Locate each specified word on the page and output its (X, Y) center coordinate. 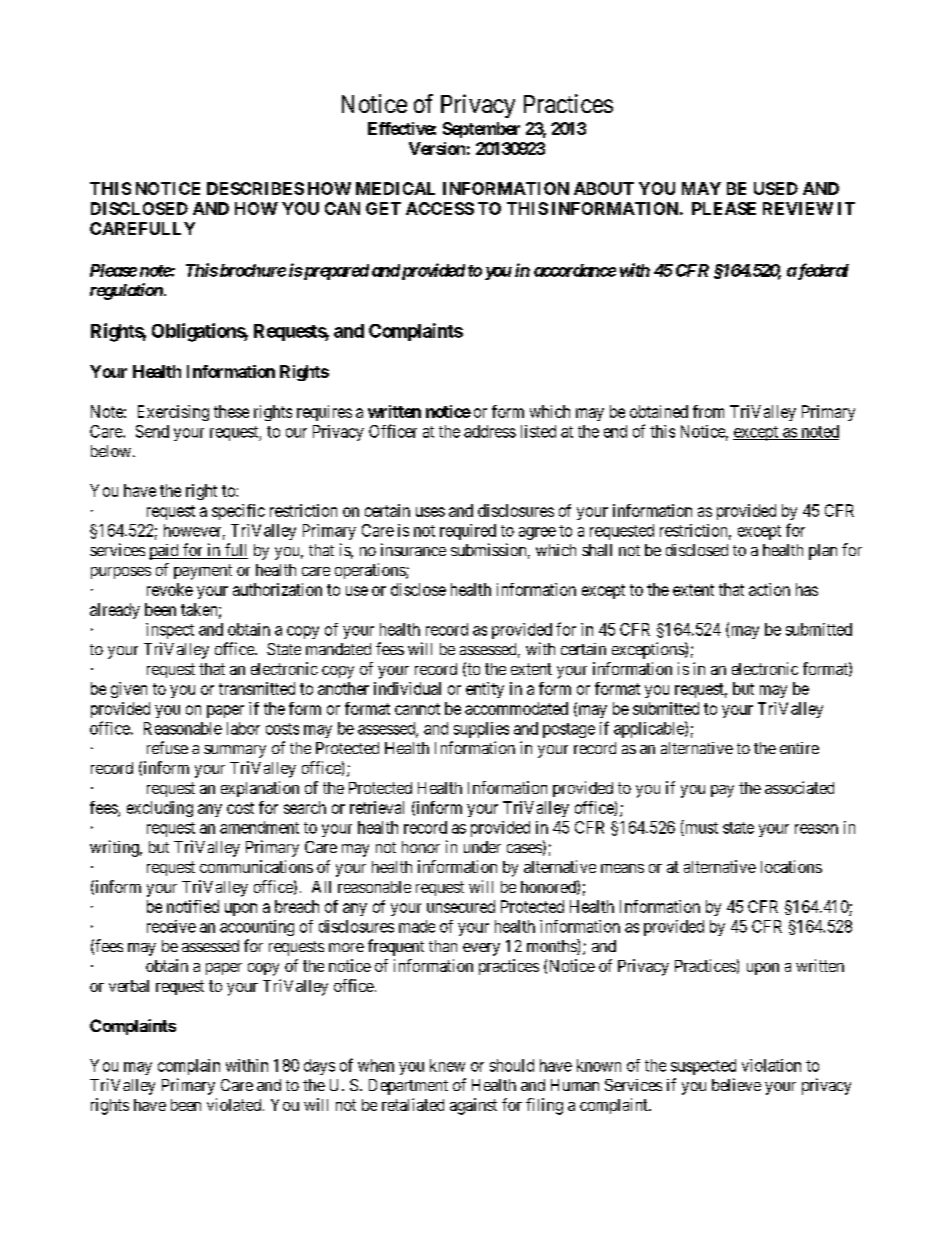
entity (485, 690)
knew (447, 1065)
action (769, 589)
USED (776, 188)
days (319, 1067)
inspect (170, 631)
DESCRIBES (255, 188)
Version (437, 148)
